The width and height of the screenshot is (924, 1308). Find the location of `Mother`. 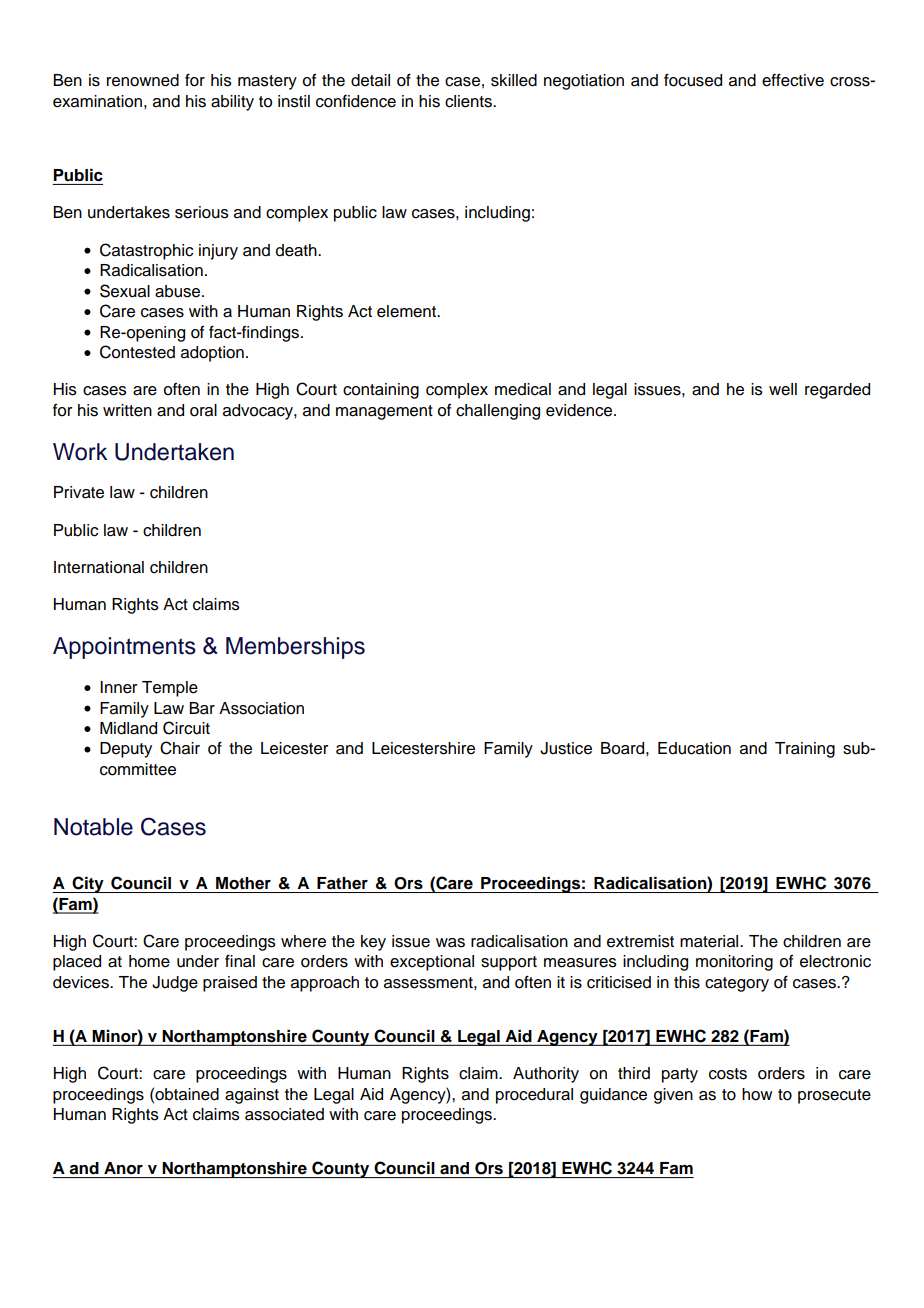

Mother is located at coordinates (243, 883).
